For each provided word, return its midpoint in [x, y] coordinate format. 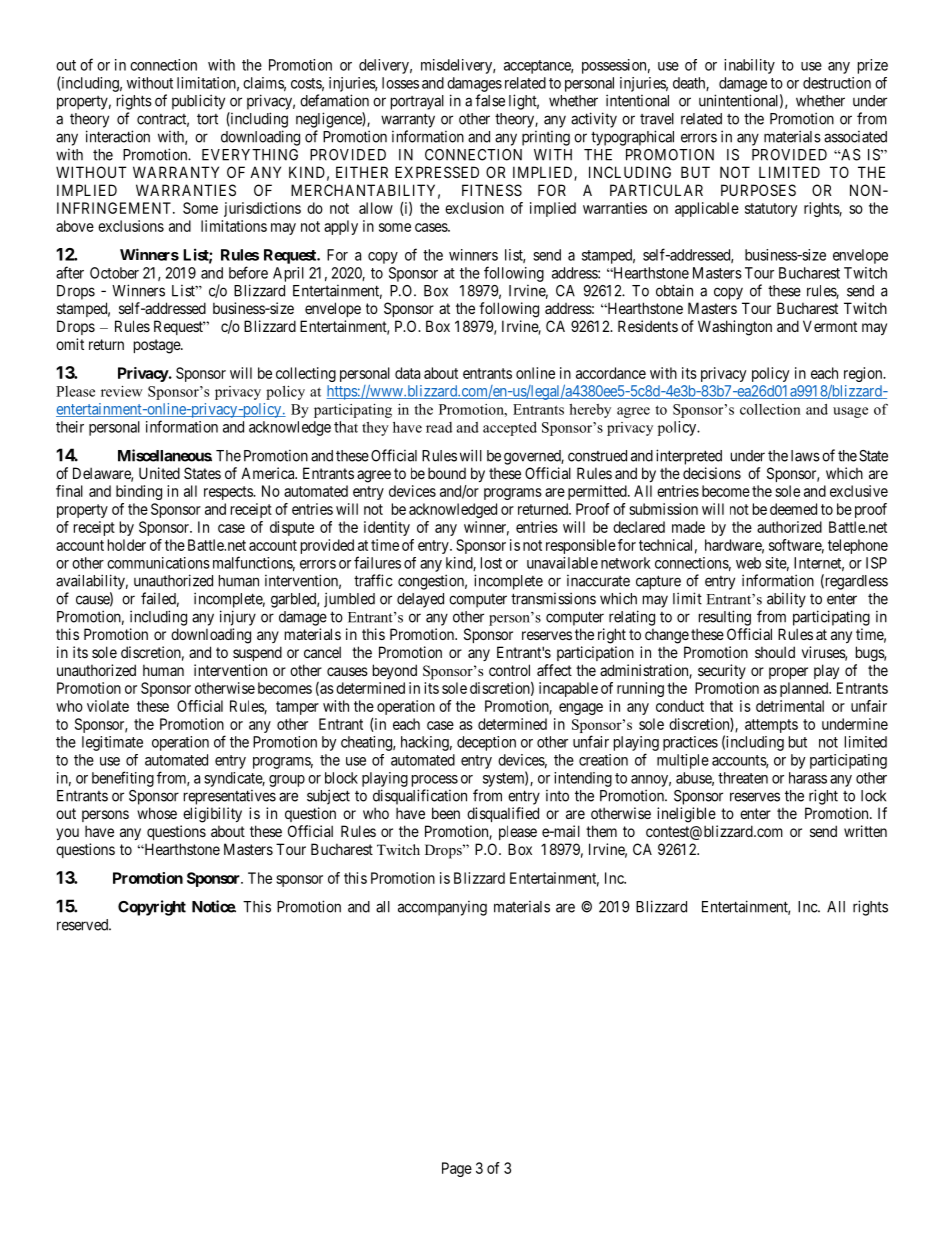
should [775, 652]
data [407, 373]
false [490, 100]
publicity [198, 102]
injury [238, 618]
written [865, 831]
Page [457, 1169]
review [122, 391]
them [601, 831]
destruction [837, 83]
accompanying [442, 908]
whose [157, 813]
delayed [420, 600]
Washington [735, 328]
